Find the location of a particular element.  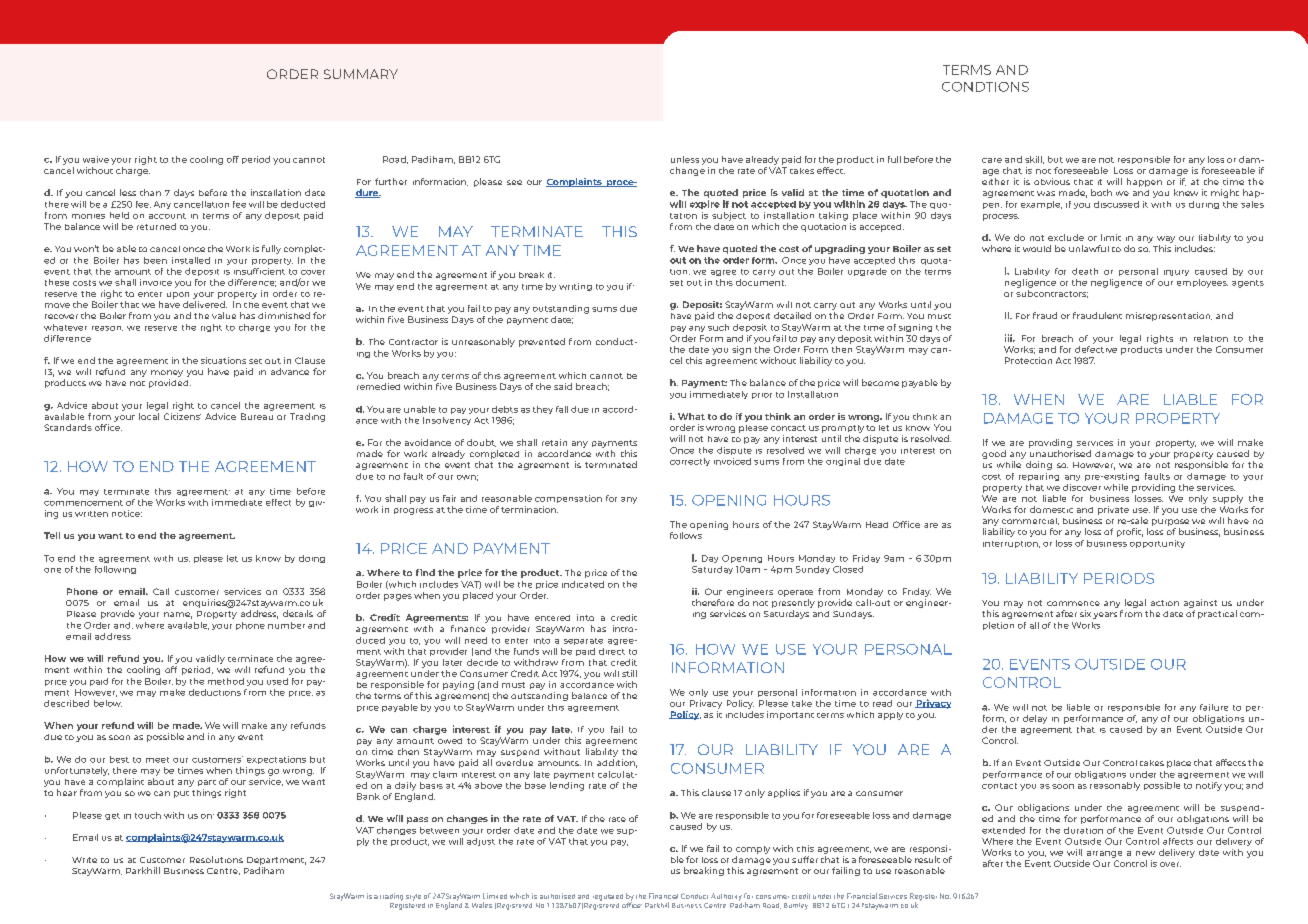

installed is located at coordinates (191, 260).
